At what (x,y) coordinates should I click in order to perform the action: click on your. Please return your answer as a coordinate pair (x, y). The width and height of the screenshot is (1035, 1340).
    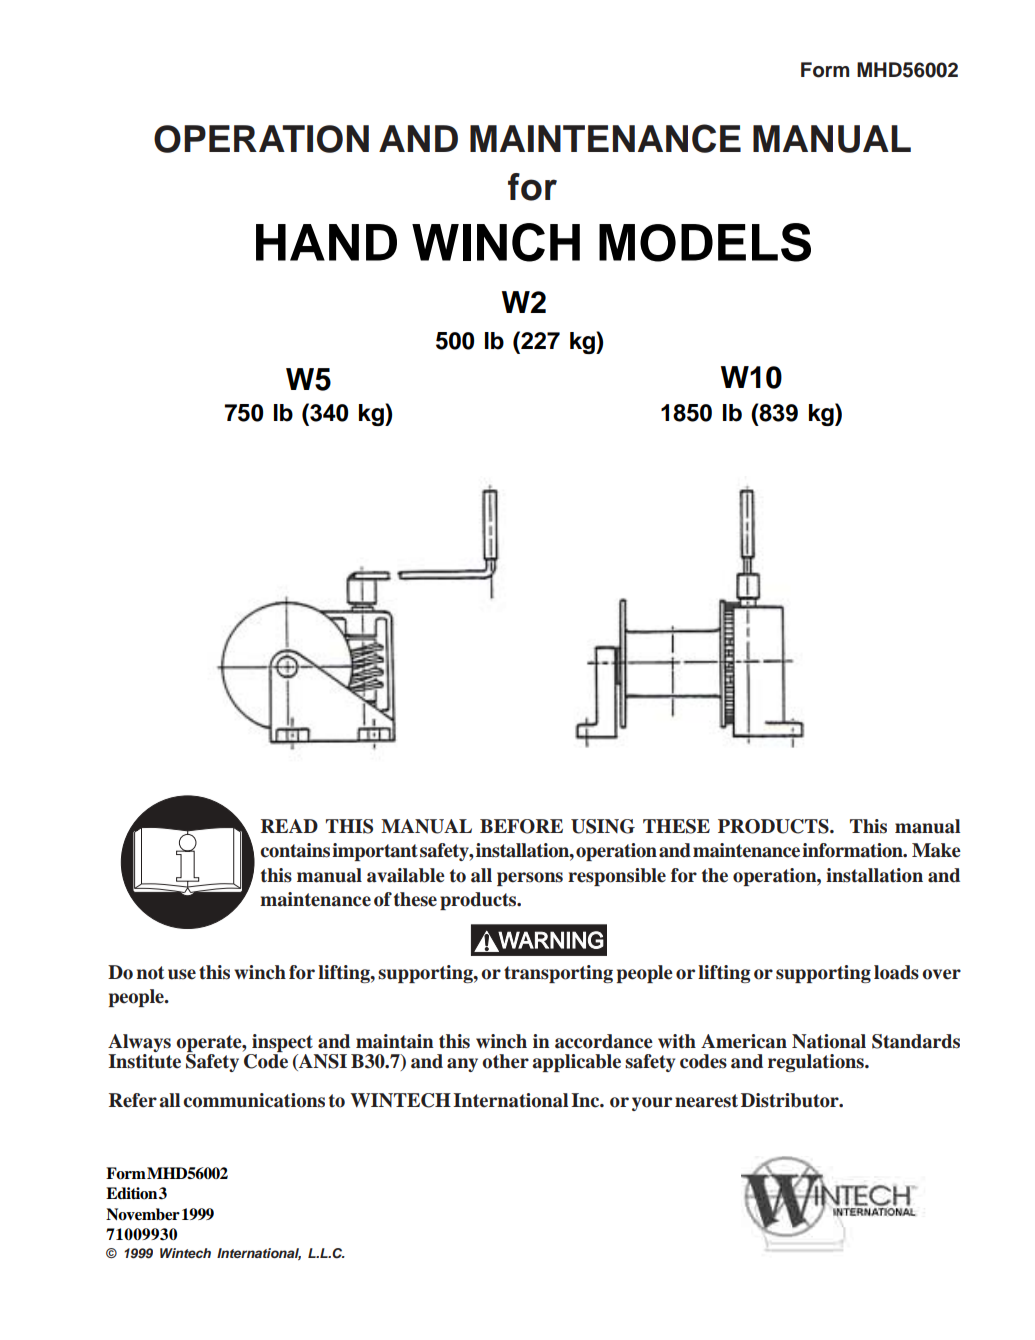
    Looking at the image, I should click on (652, 1104).
